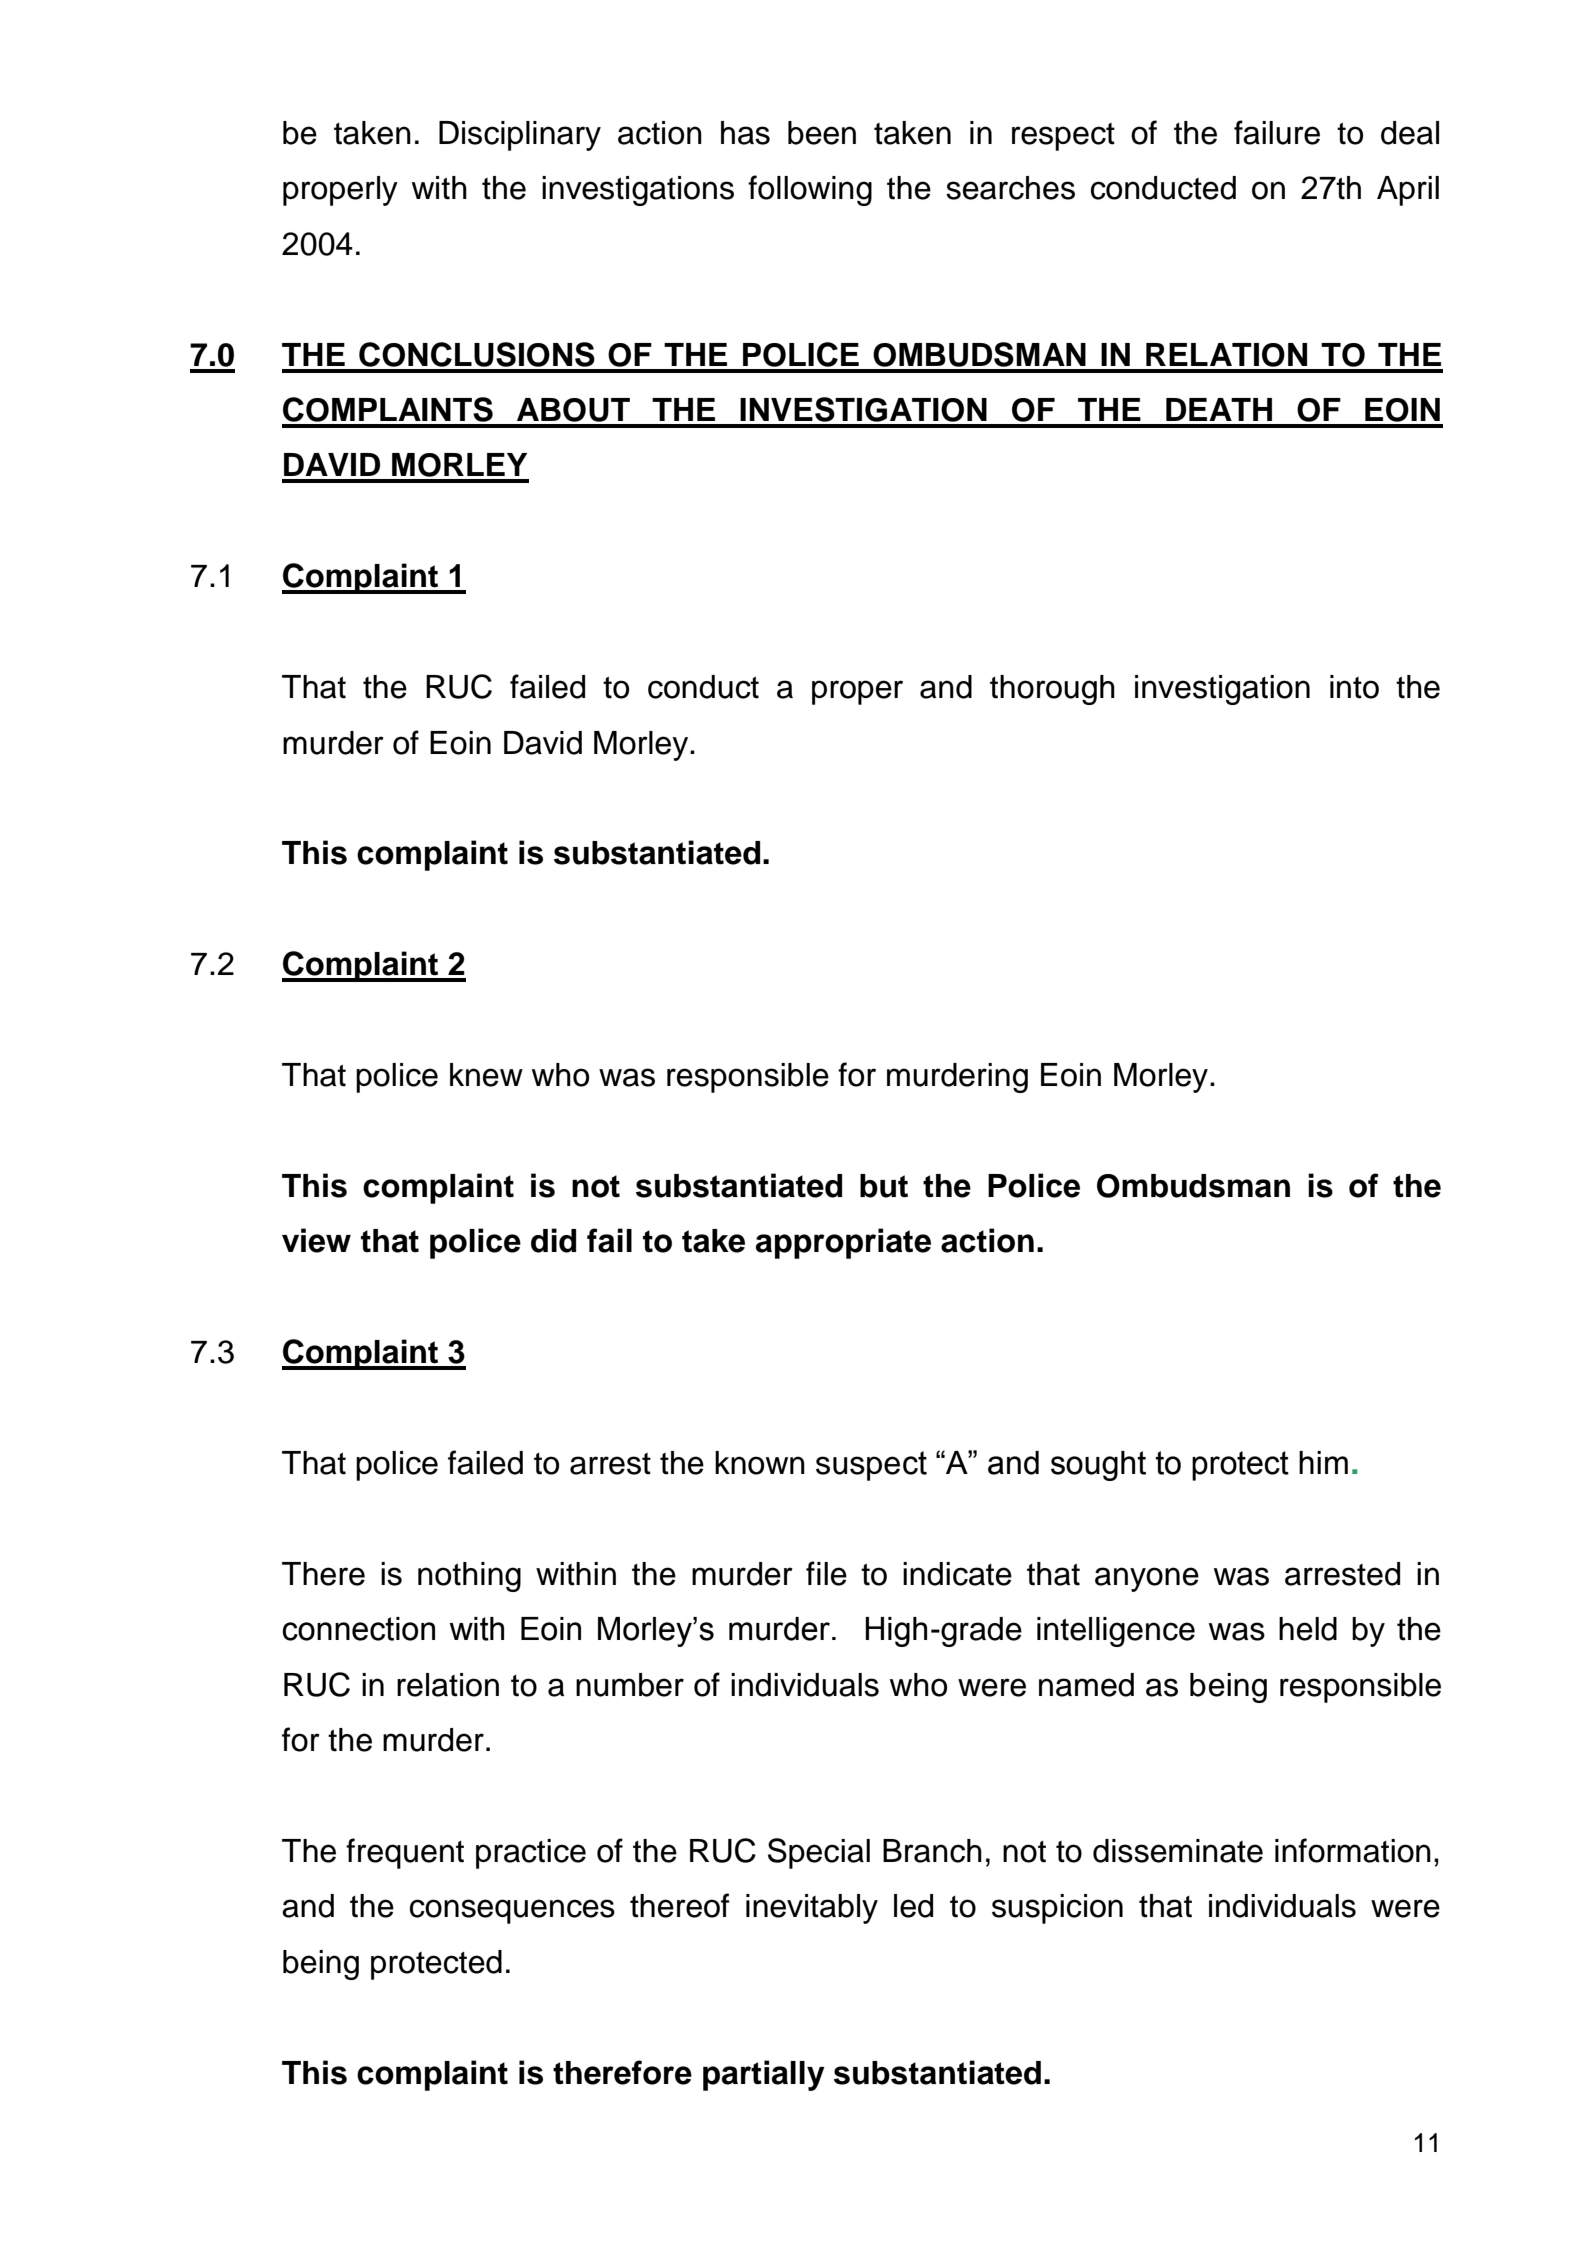 Image resolution: width=1594 pixels, height=2254 pixels. I want to click on file, so click(826, 1573).
